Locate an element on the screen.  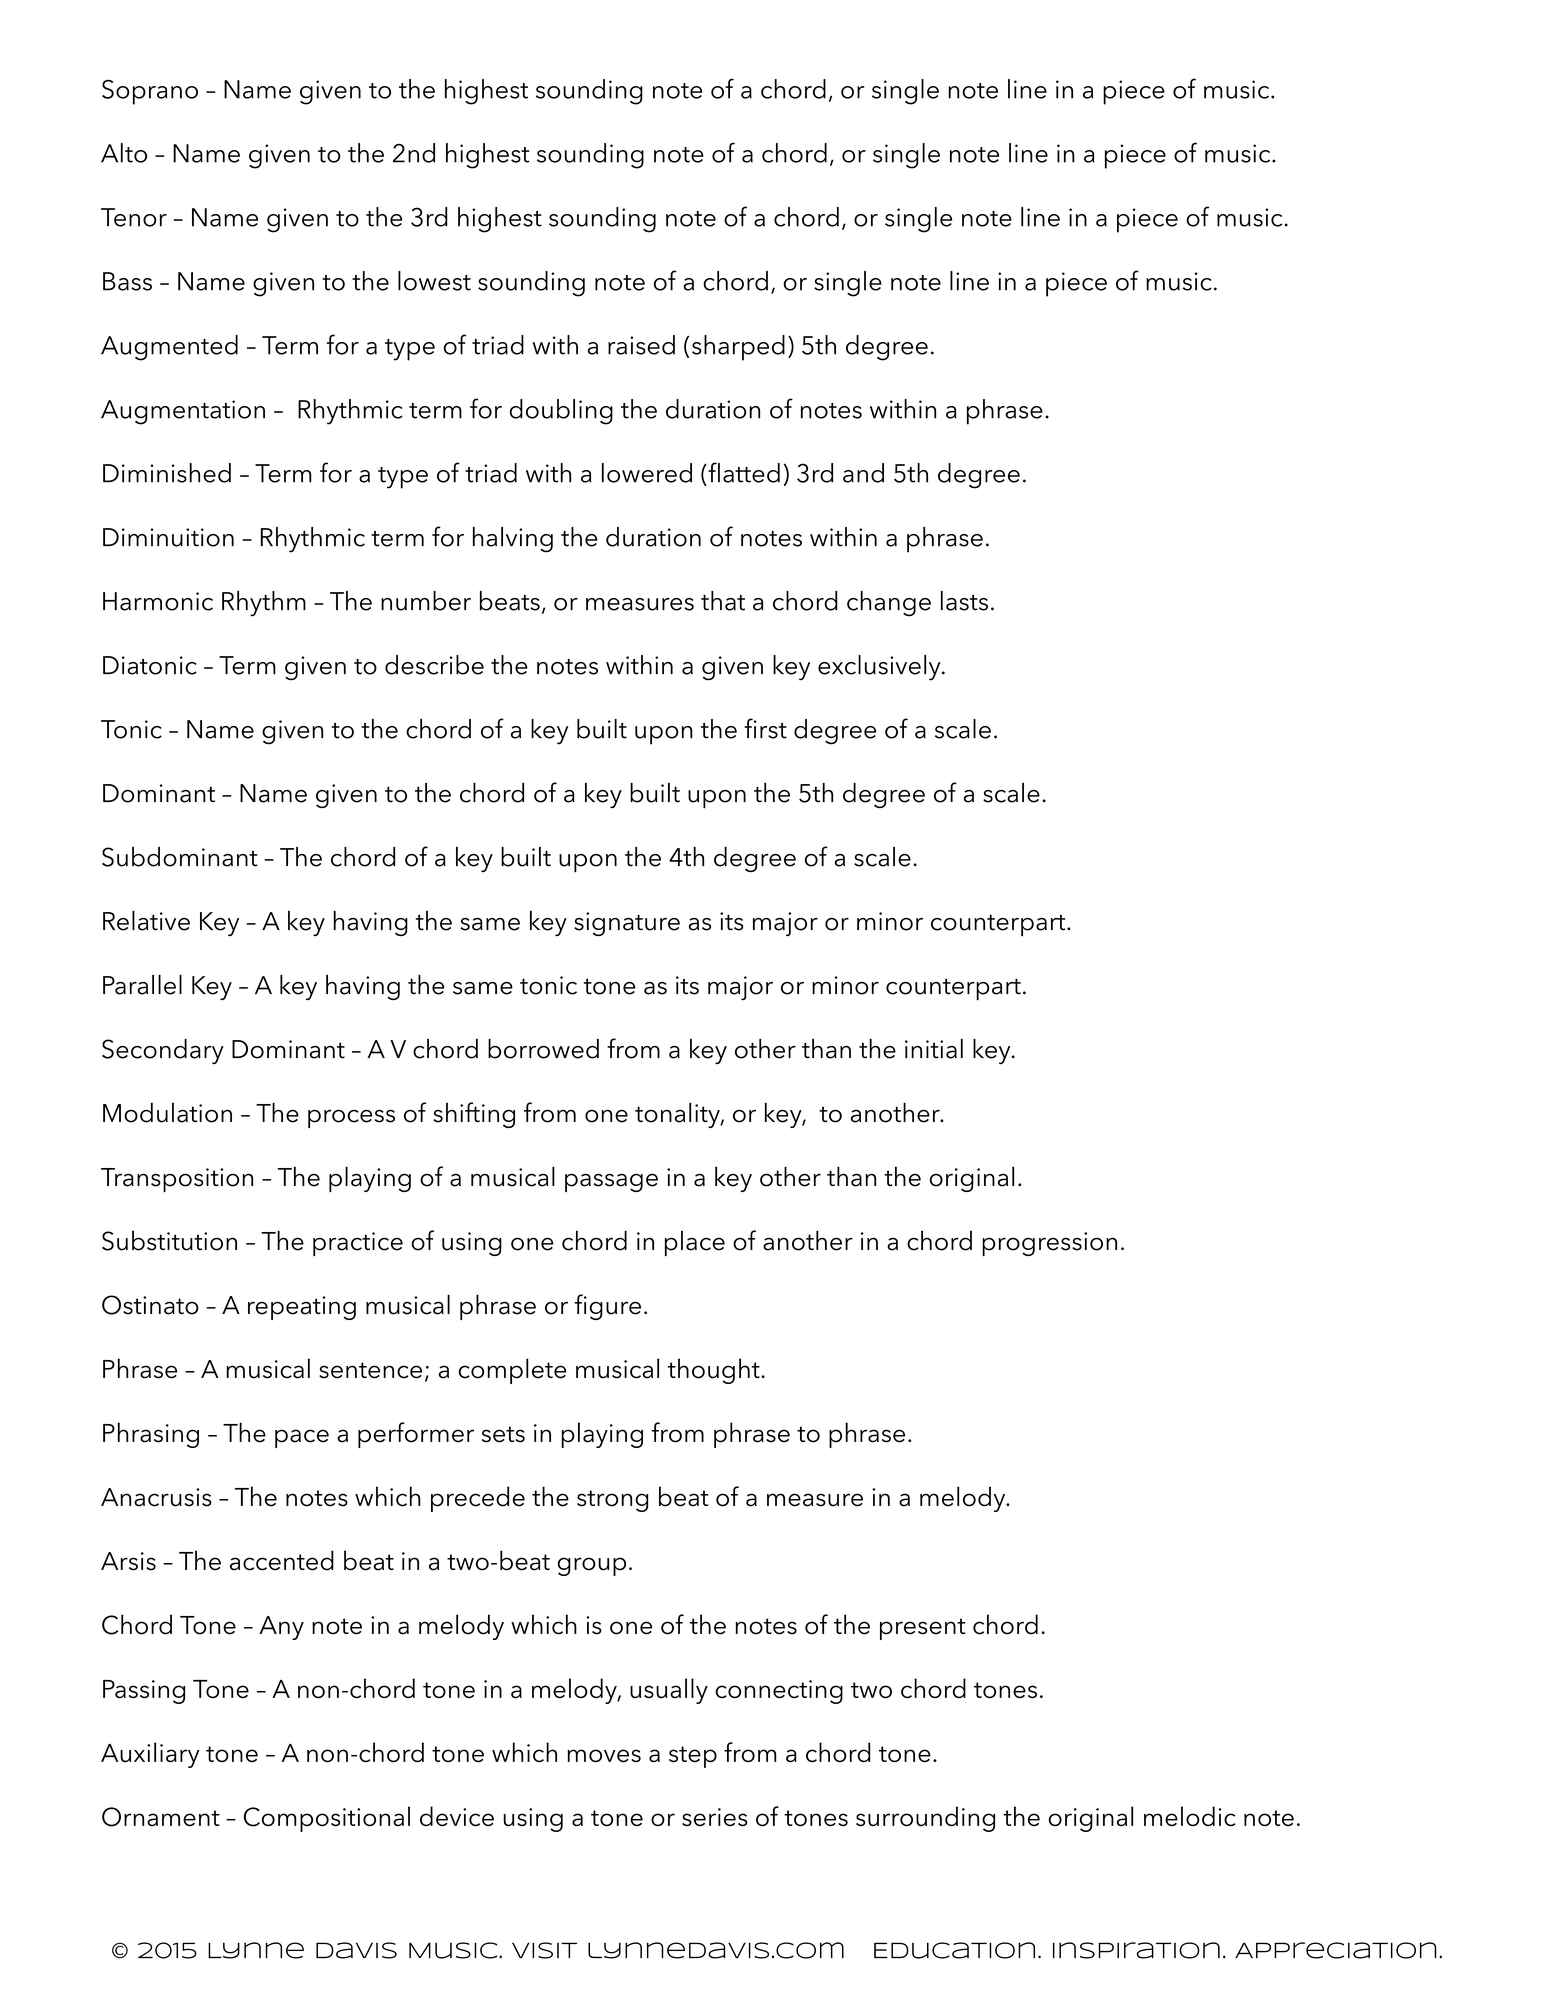
thought is located at coordinates (715, 1371).
